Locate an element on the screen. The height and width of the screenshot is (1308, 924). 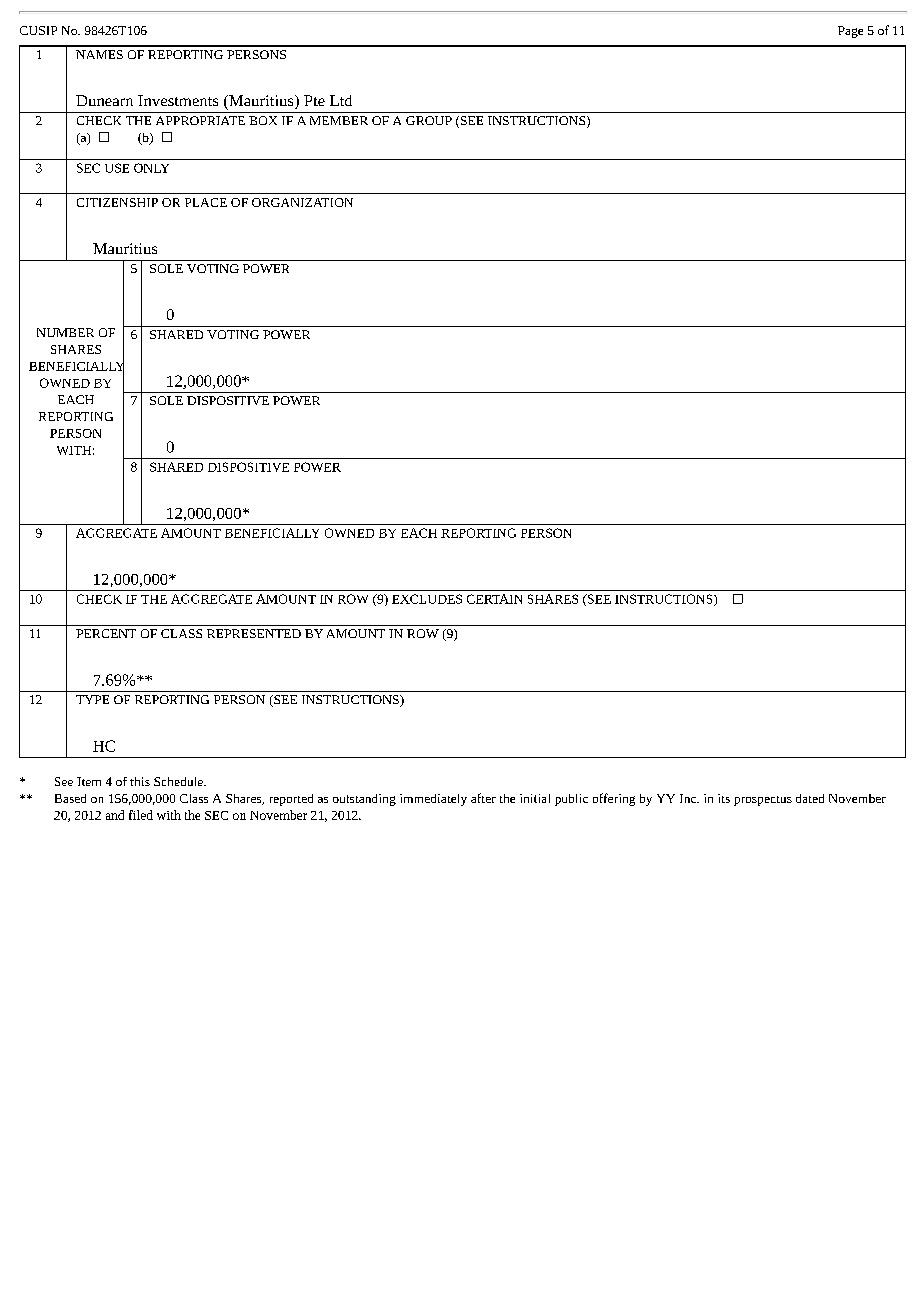
GROUP is located at coordinates (429, 120).
